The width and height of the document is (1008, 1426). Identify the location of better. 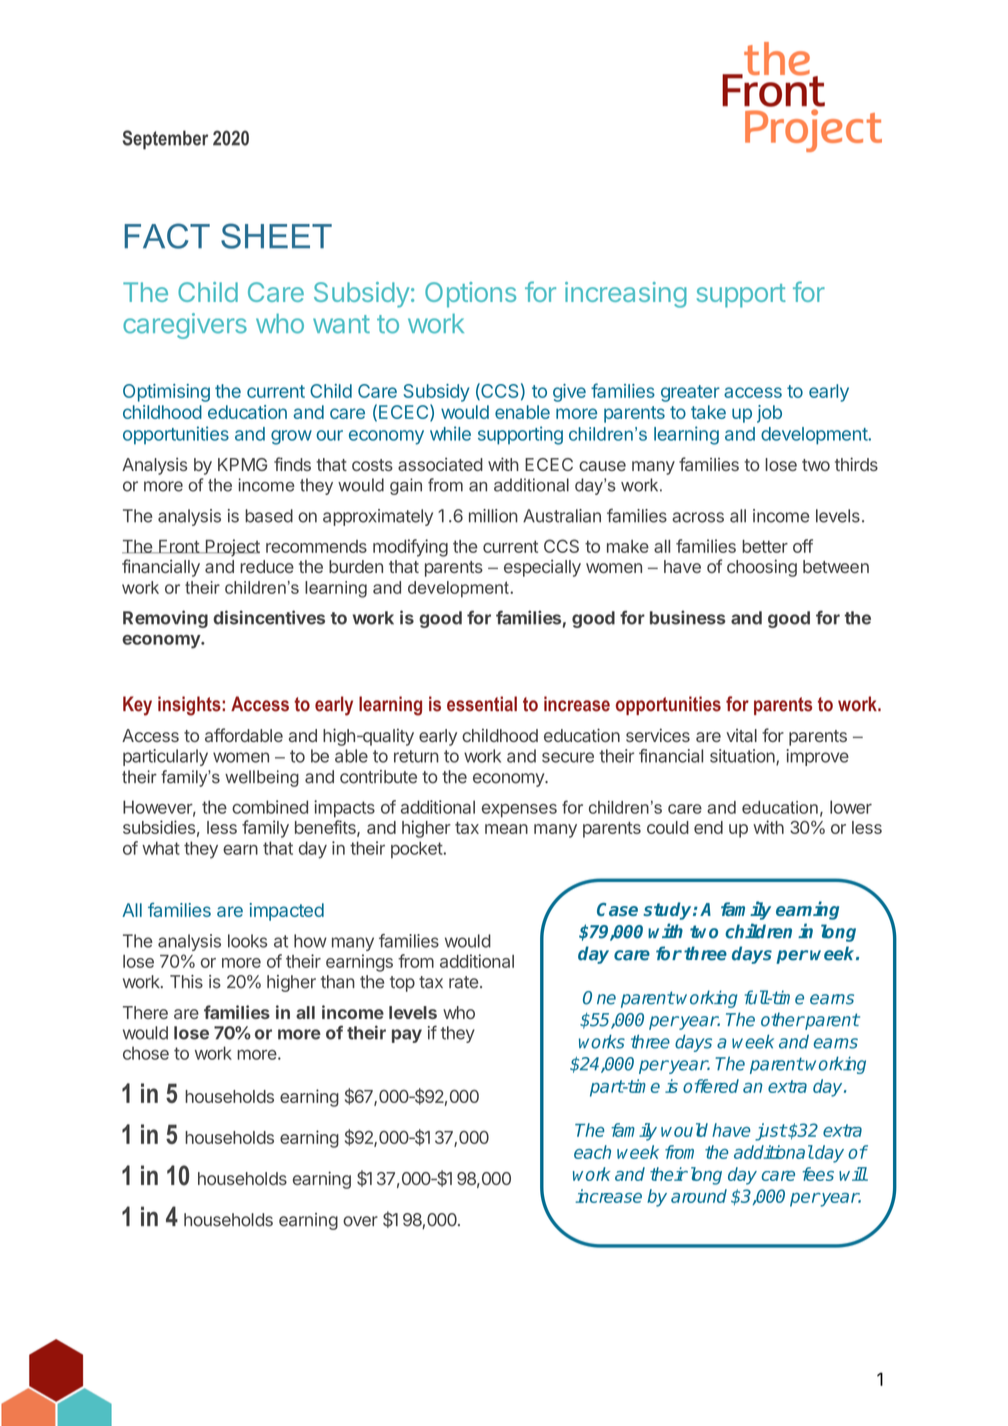
(765, 546).
